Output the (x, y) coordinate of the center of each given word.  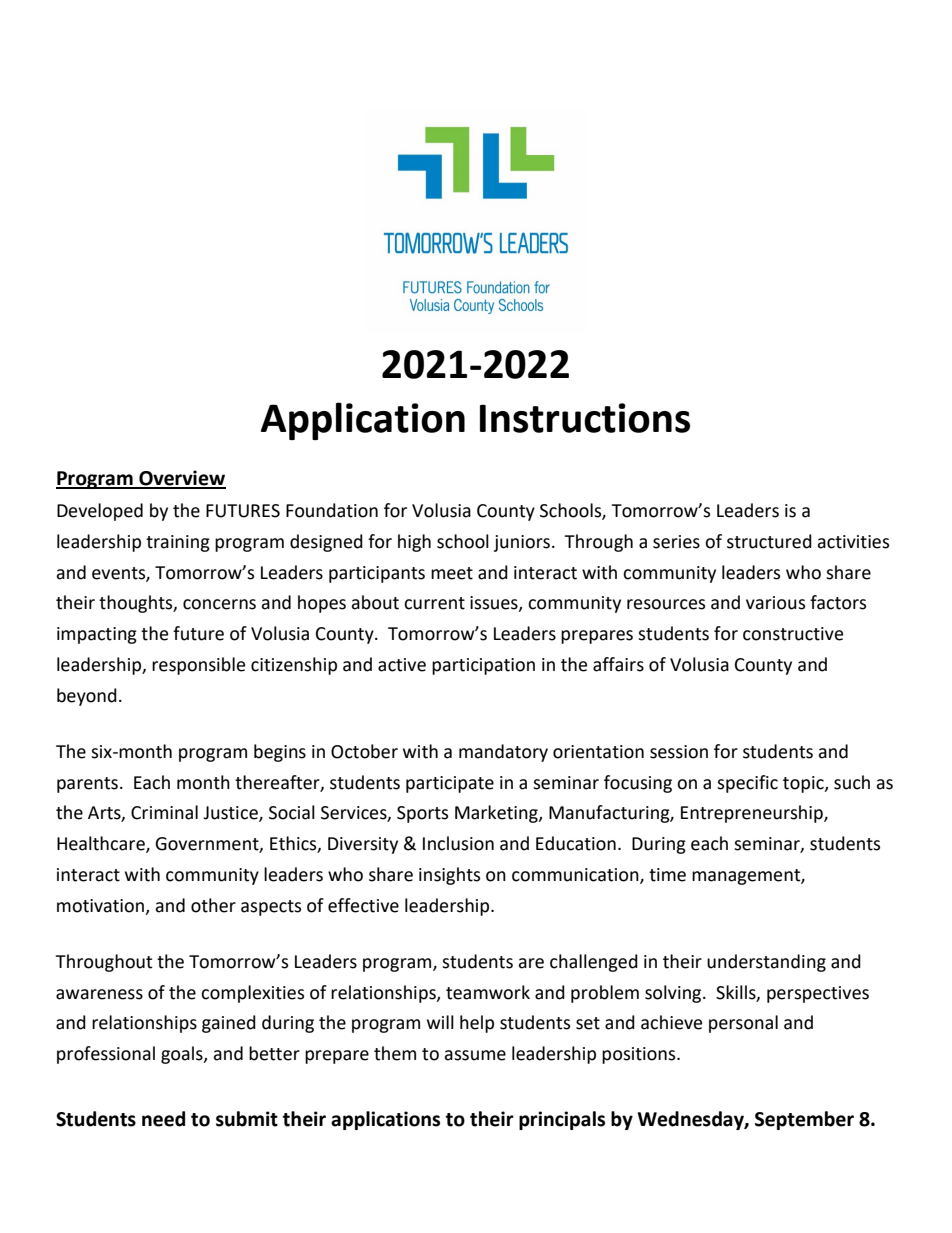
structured (769, 541)
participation (483, 666)
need (163, 1119)
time (667, 875)
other (213, 905)
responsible (198, 666)
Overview (181, 479)
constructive (793, 634)
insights (449, 876)
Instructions (585, 418)
